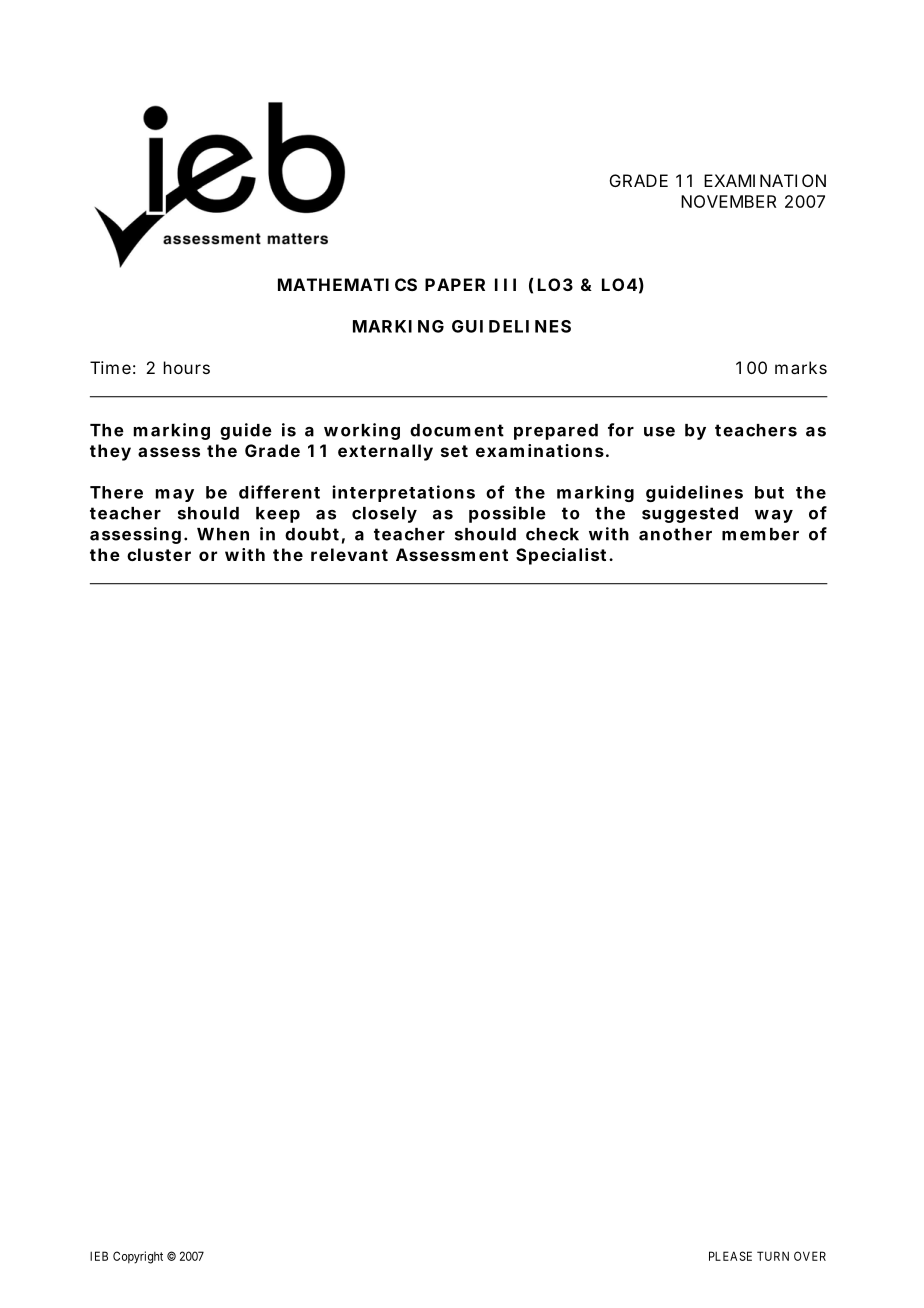  Describe the element at coordinates (349, 554) in the screenshot. I see `relevant` at that location.
